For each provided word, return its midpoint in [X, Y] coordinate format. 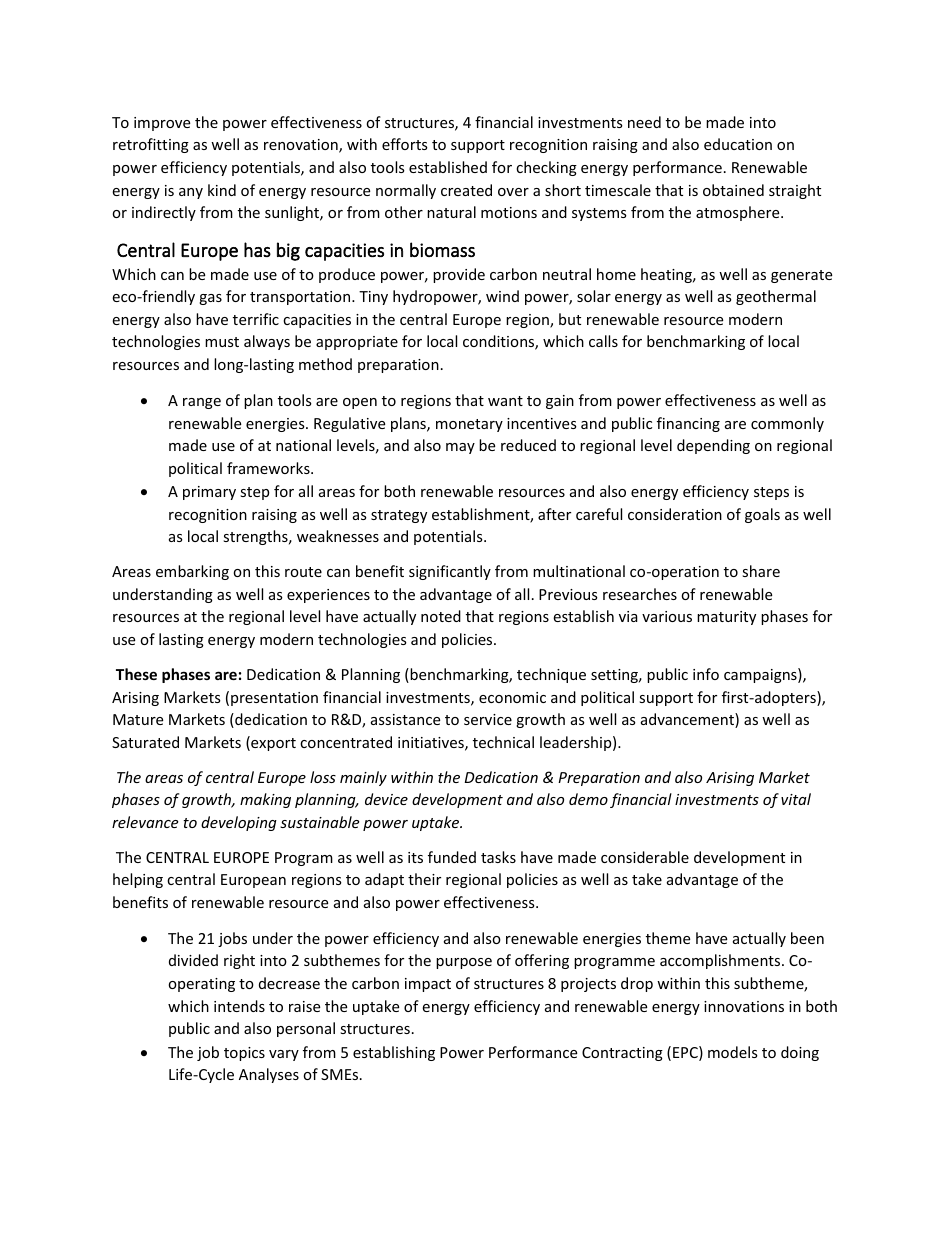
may [460, 448]
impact [428, 985]
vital [796, 799]
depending [713, 446]
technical [503, 742]
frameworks [269, 468]
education [738, 144]
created [466, 190]
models [733, 1052]
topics [244, 1054]
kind [222, 190]
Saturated [145, 742]
